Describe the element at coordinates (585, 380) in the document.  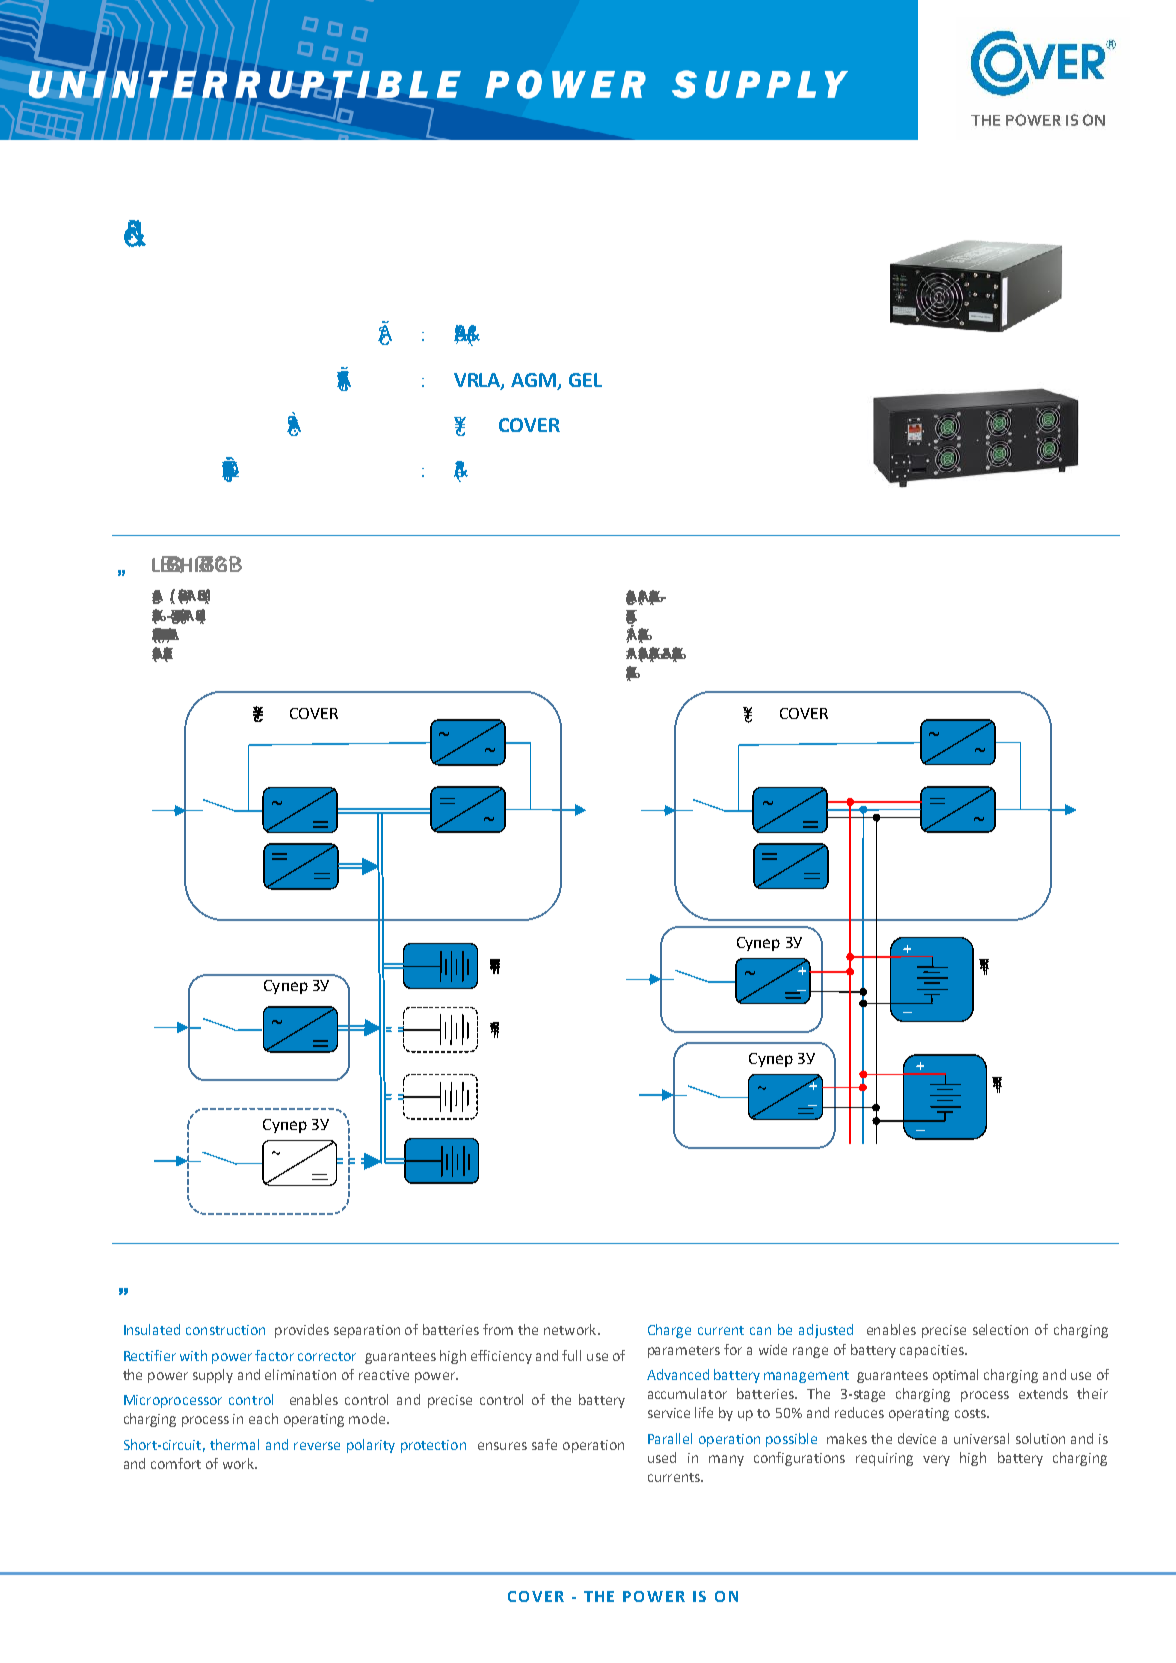
I see `GEL` at that location.
